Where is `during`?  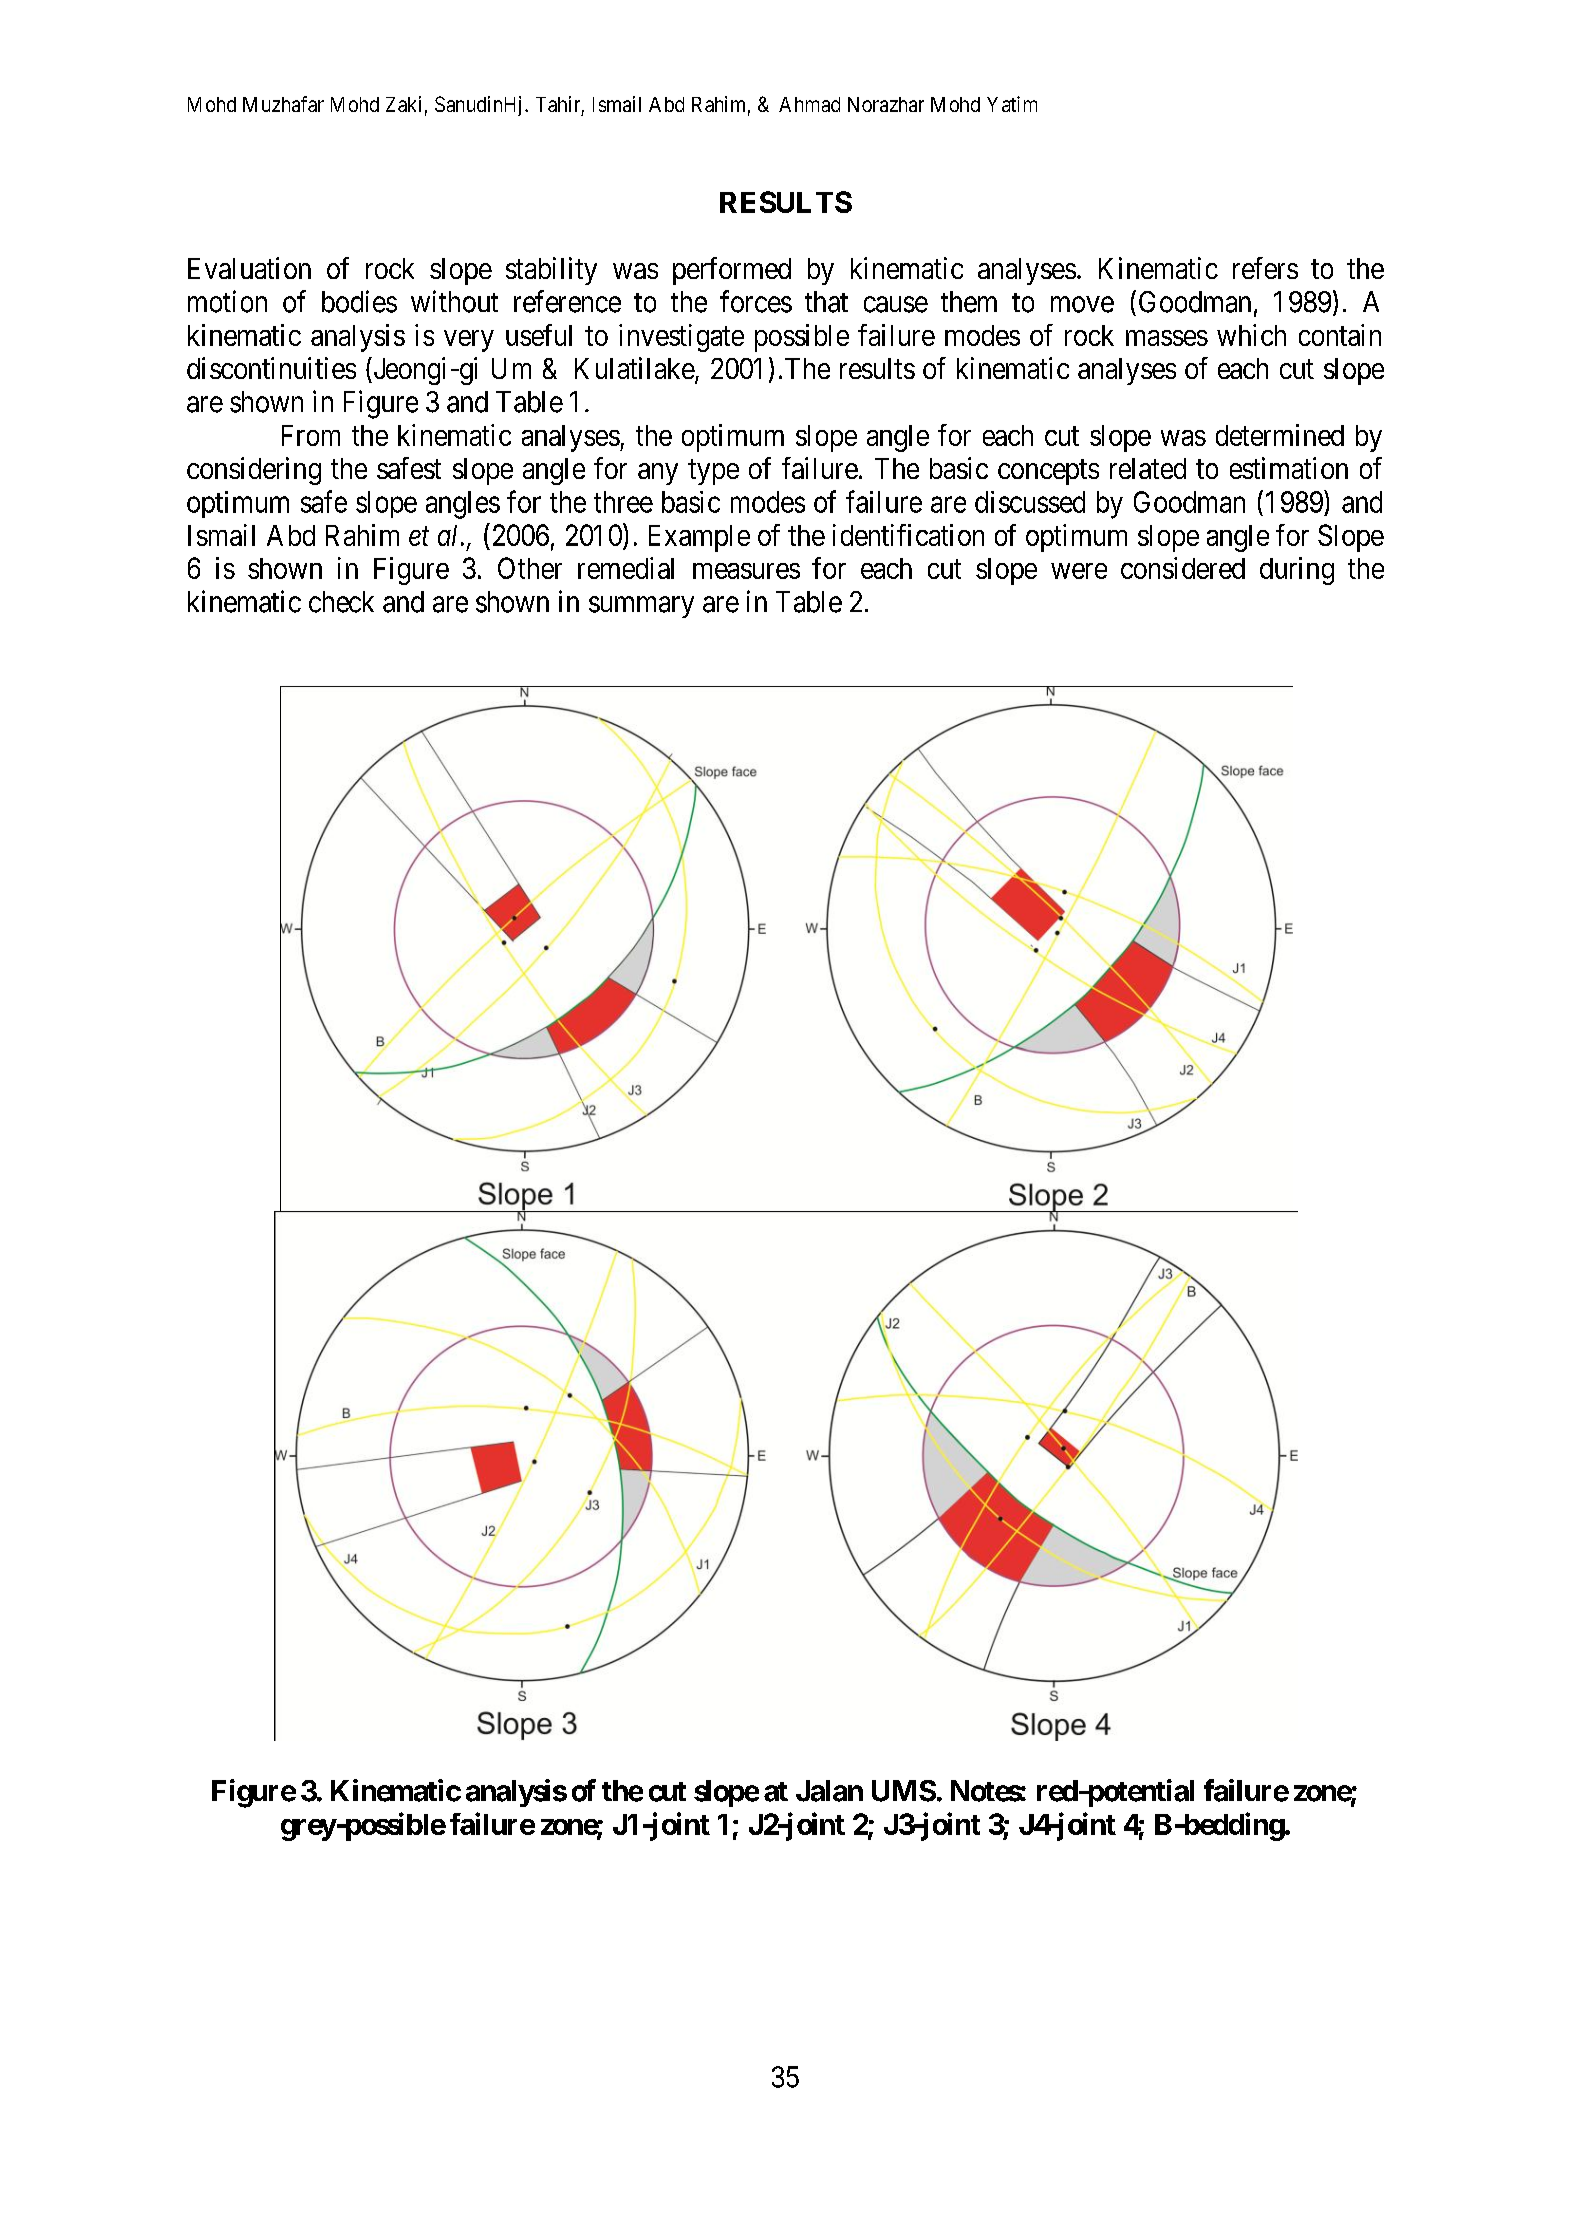 during is located at coordinates (1297, 571).
